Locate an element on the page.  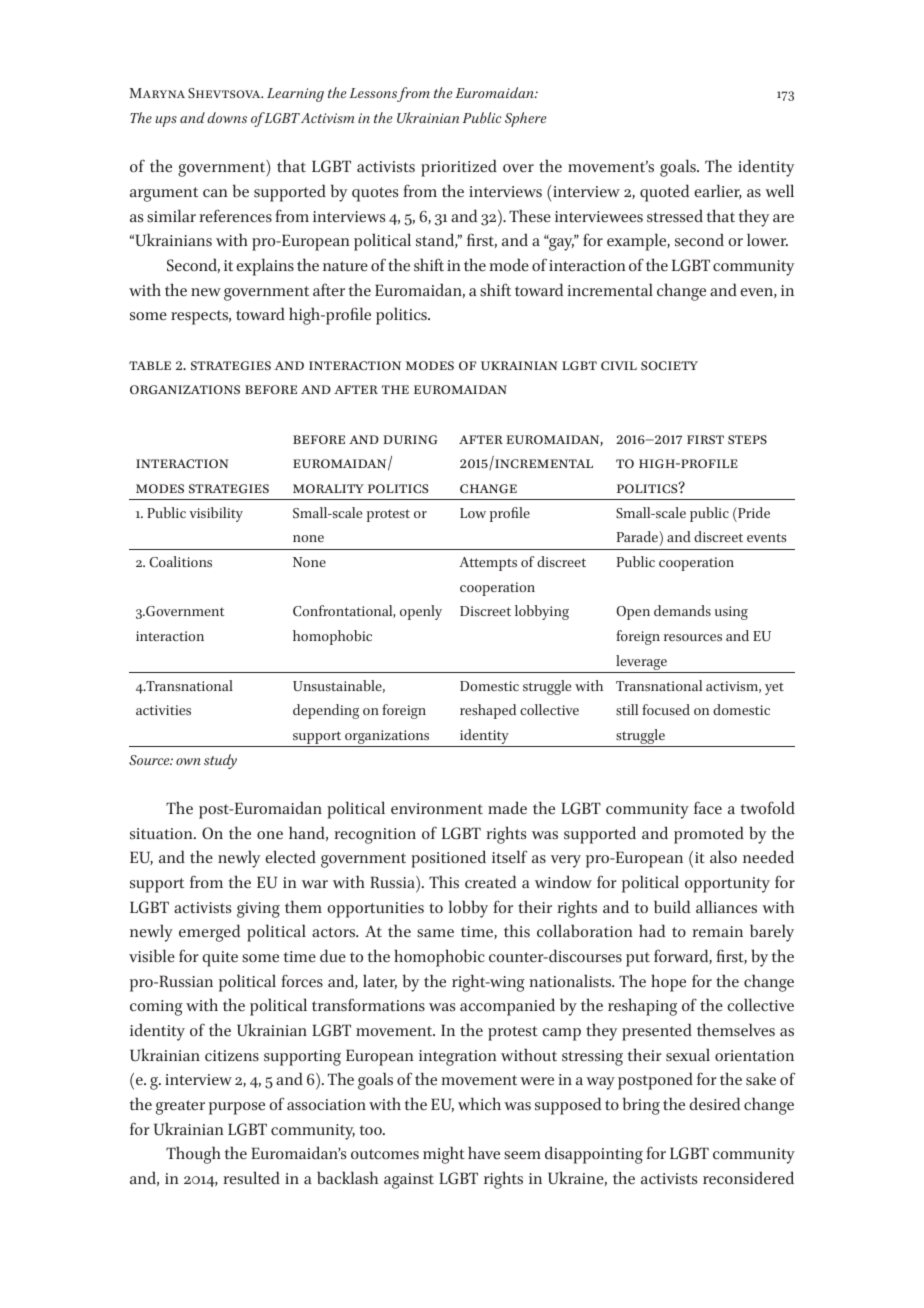
Though is located at coordinates (193, 1155).
